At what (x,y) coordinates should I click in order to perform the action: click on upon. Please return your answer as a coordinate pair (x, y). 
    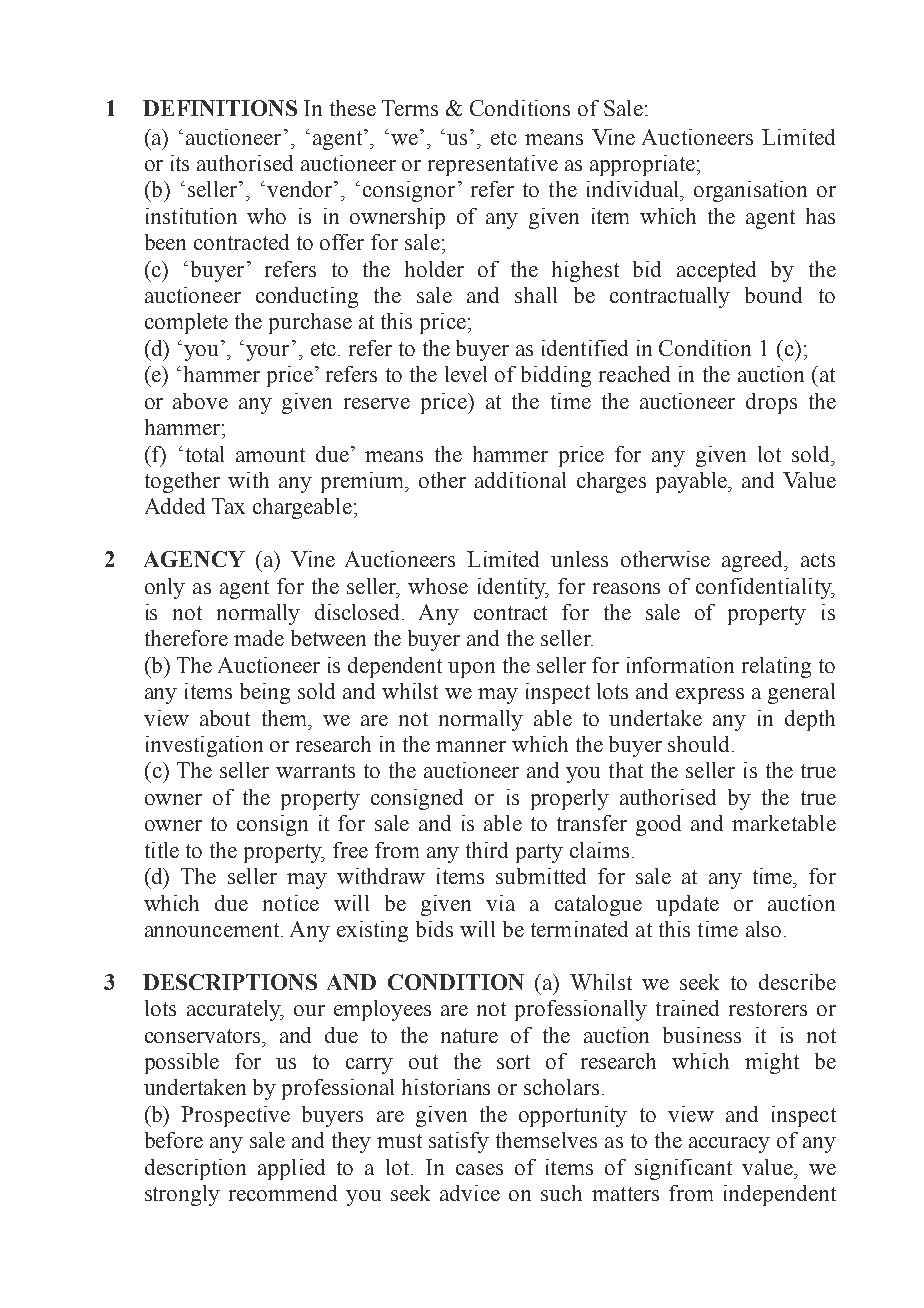
    Looking at the image, I should click on (471, 670).
